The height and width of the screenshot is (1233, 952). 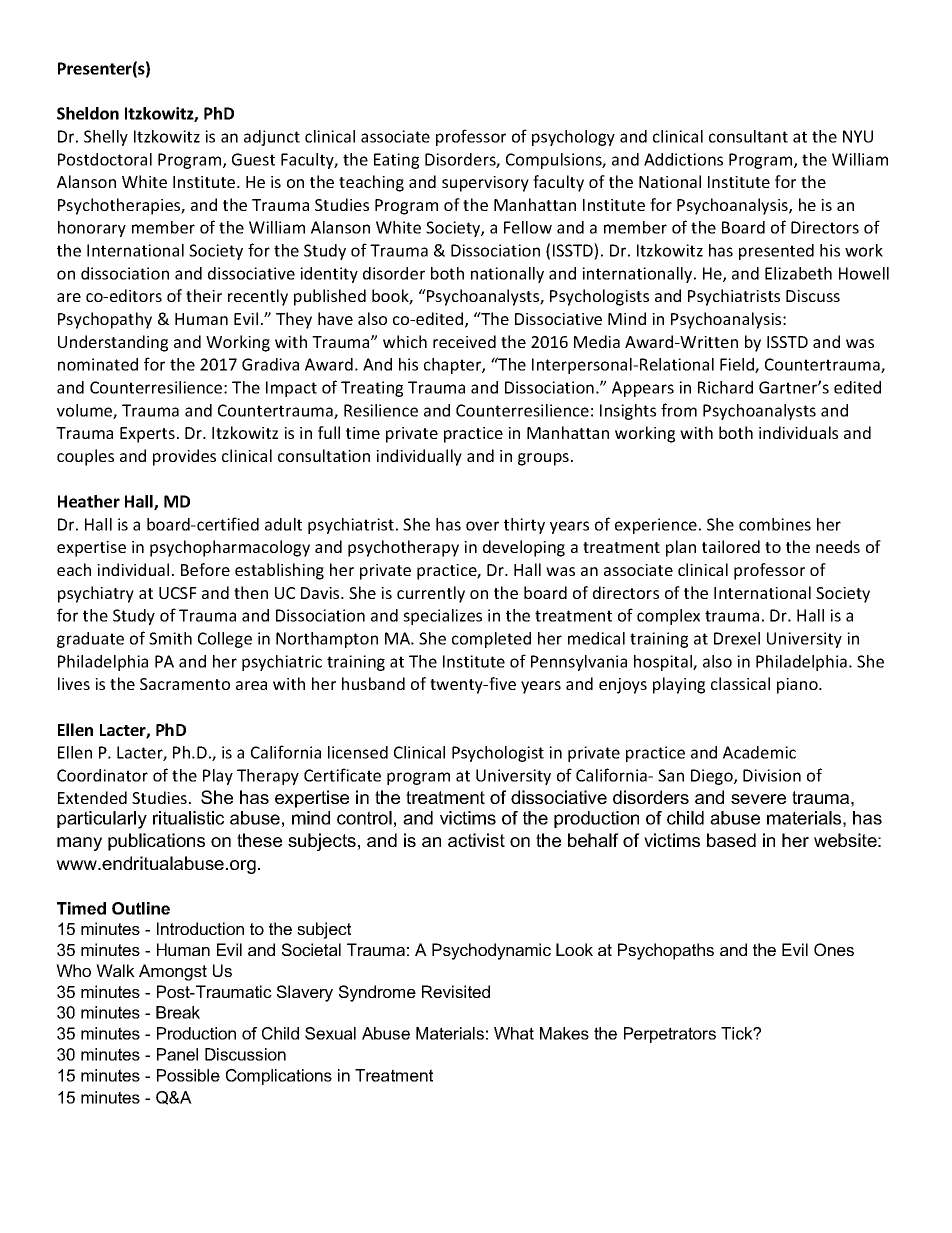 I want to click on received, so click(x=464, y=341).
